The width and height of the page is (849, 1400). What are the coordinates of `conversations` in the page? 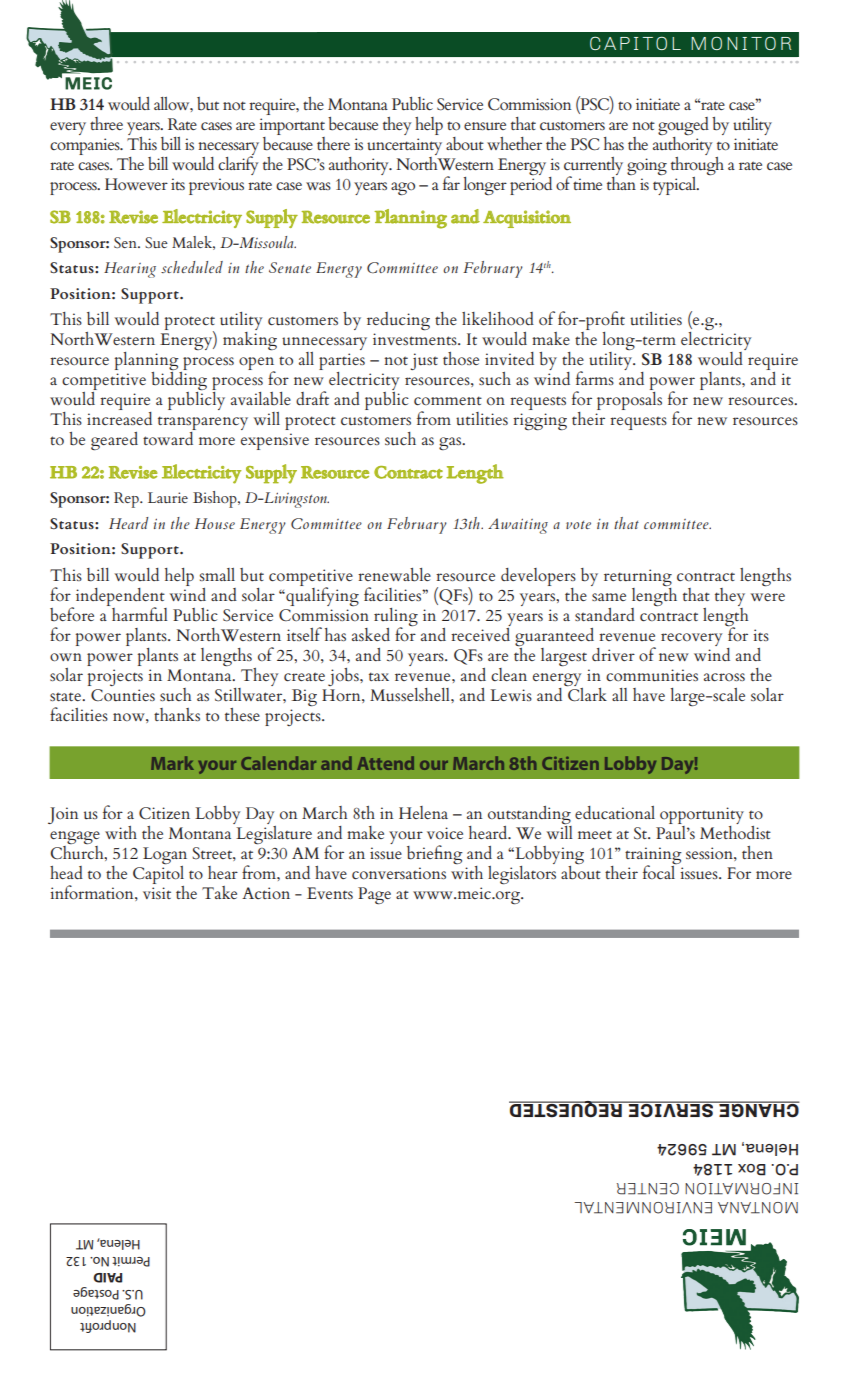 It's located at (399, 873).
